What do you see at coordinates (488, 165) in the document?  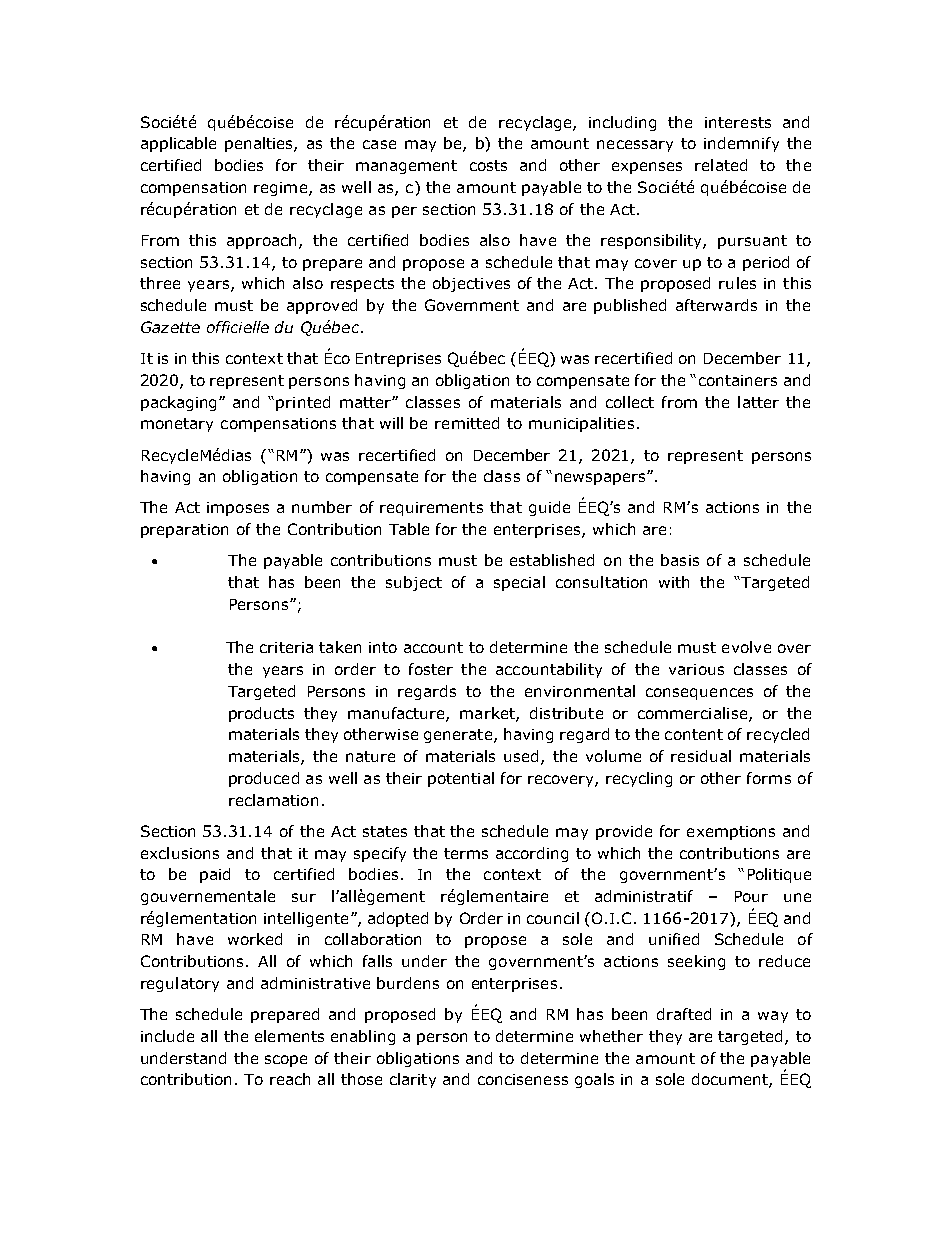 I see `costs` at bounding box center [488, 165].
